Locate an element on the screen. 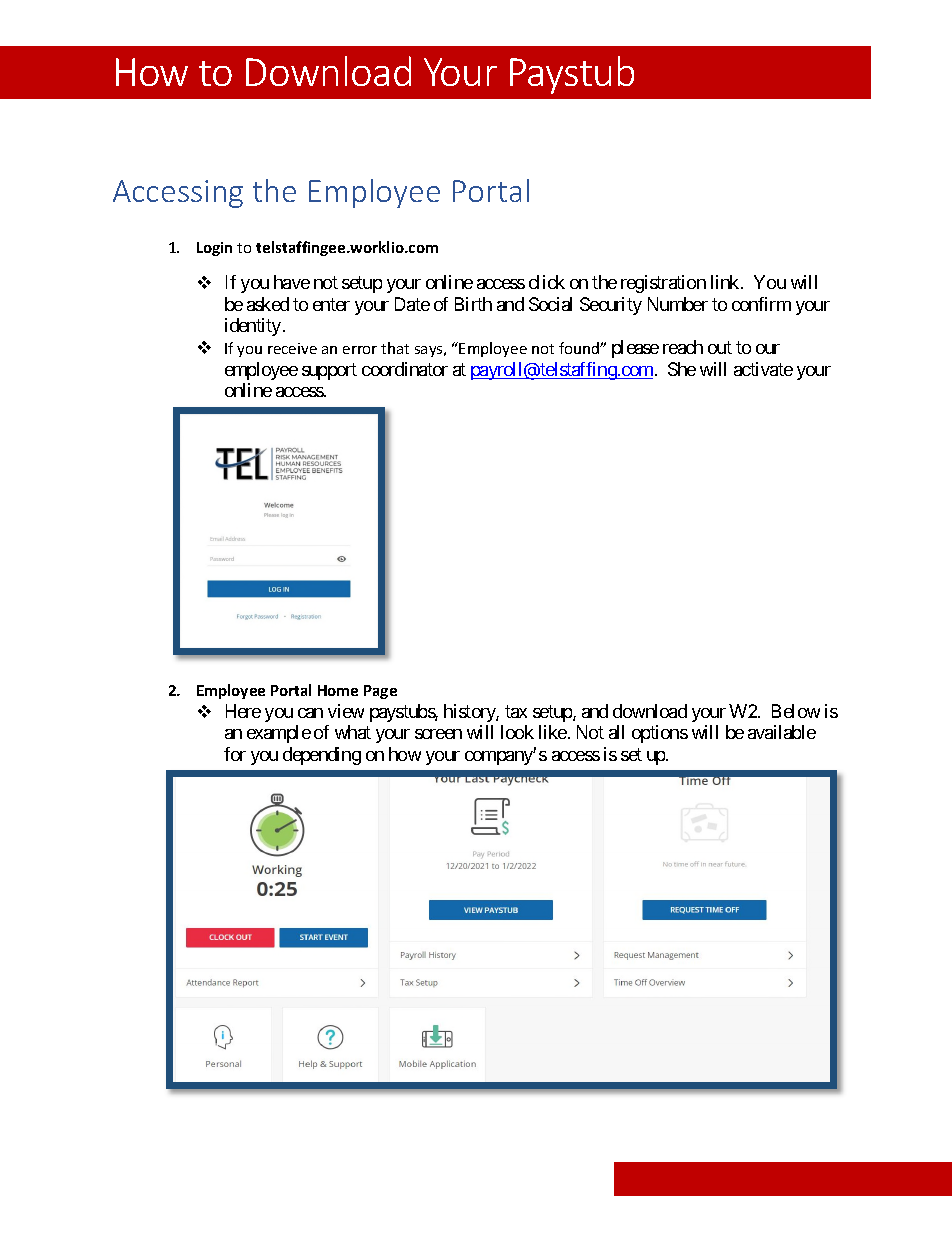  click is located at coordinates (547, 282).
